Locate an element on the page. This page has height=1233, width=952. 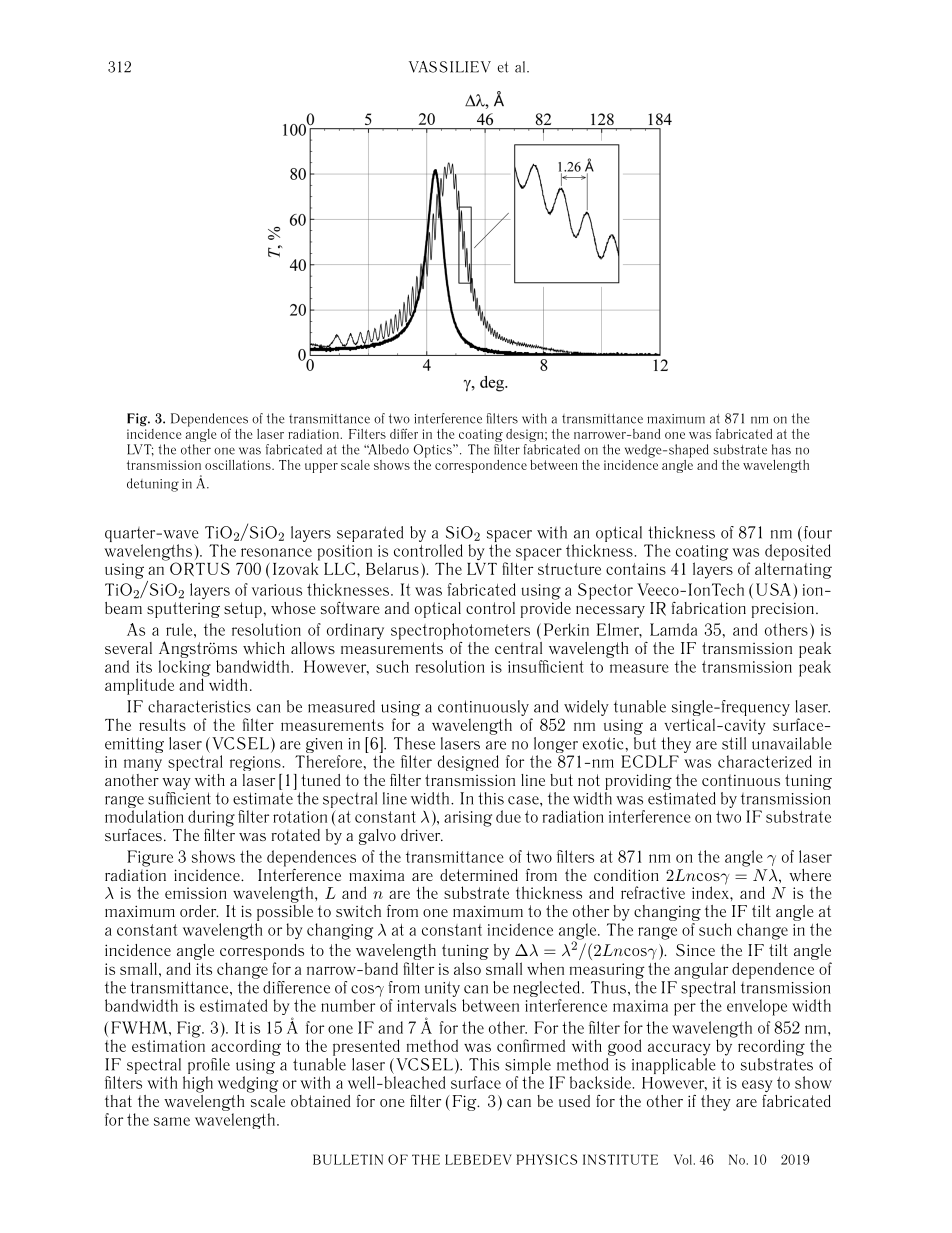
arising is located at coordinates (468, 819).
